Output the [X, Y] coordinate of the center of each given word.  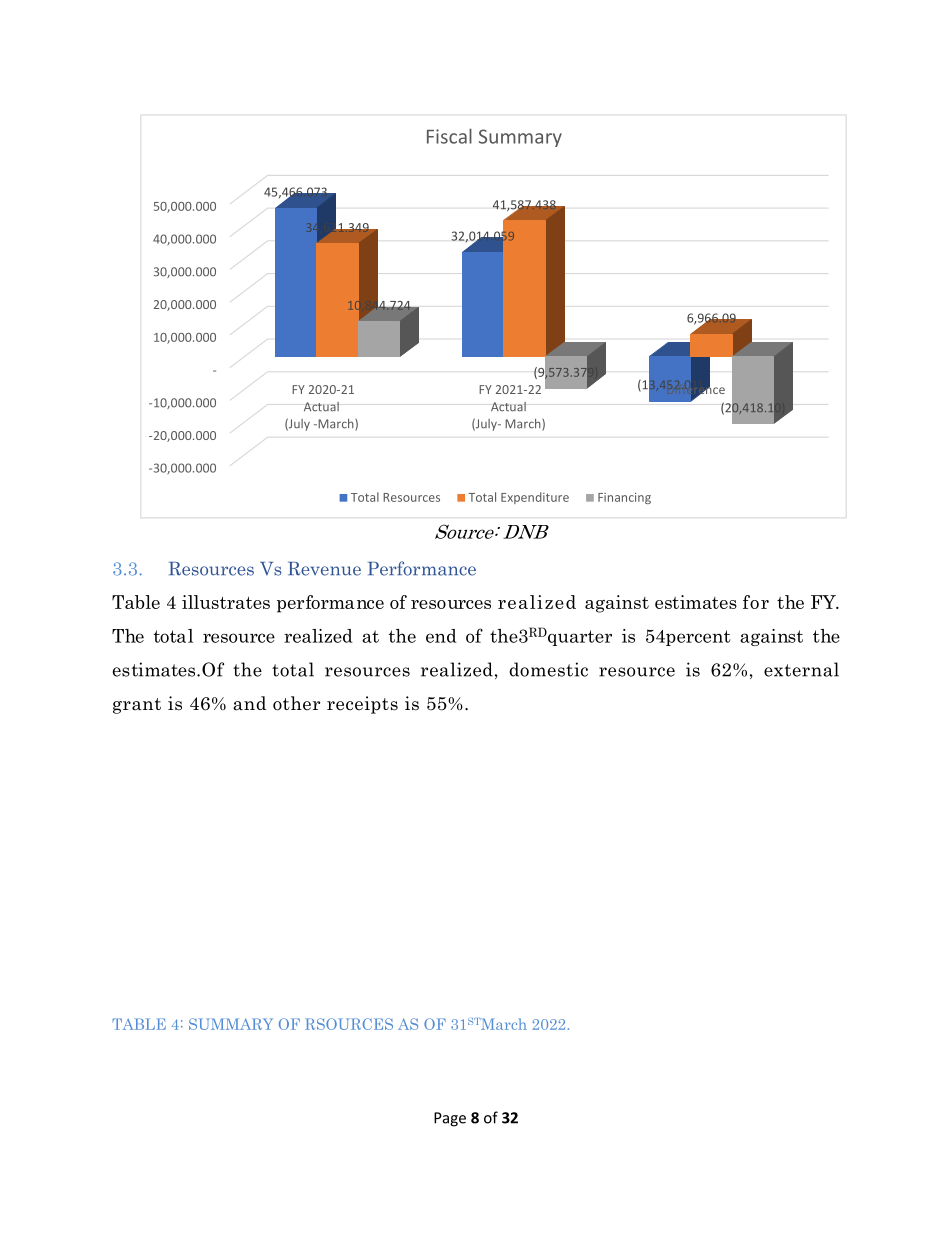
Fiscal [449, 136]
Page [450, 1119]
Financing [624, 498]
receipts [362, 705]
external [801, 669]
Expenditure [535, 498]
